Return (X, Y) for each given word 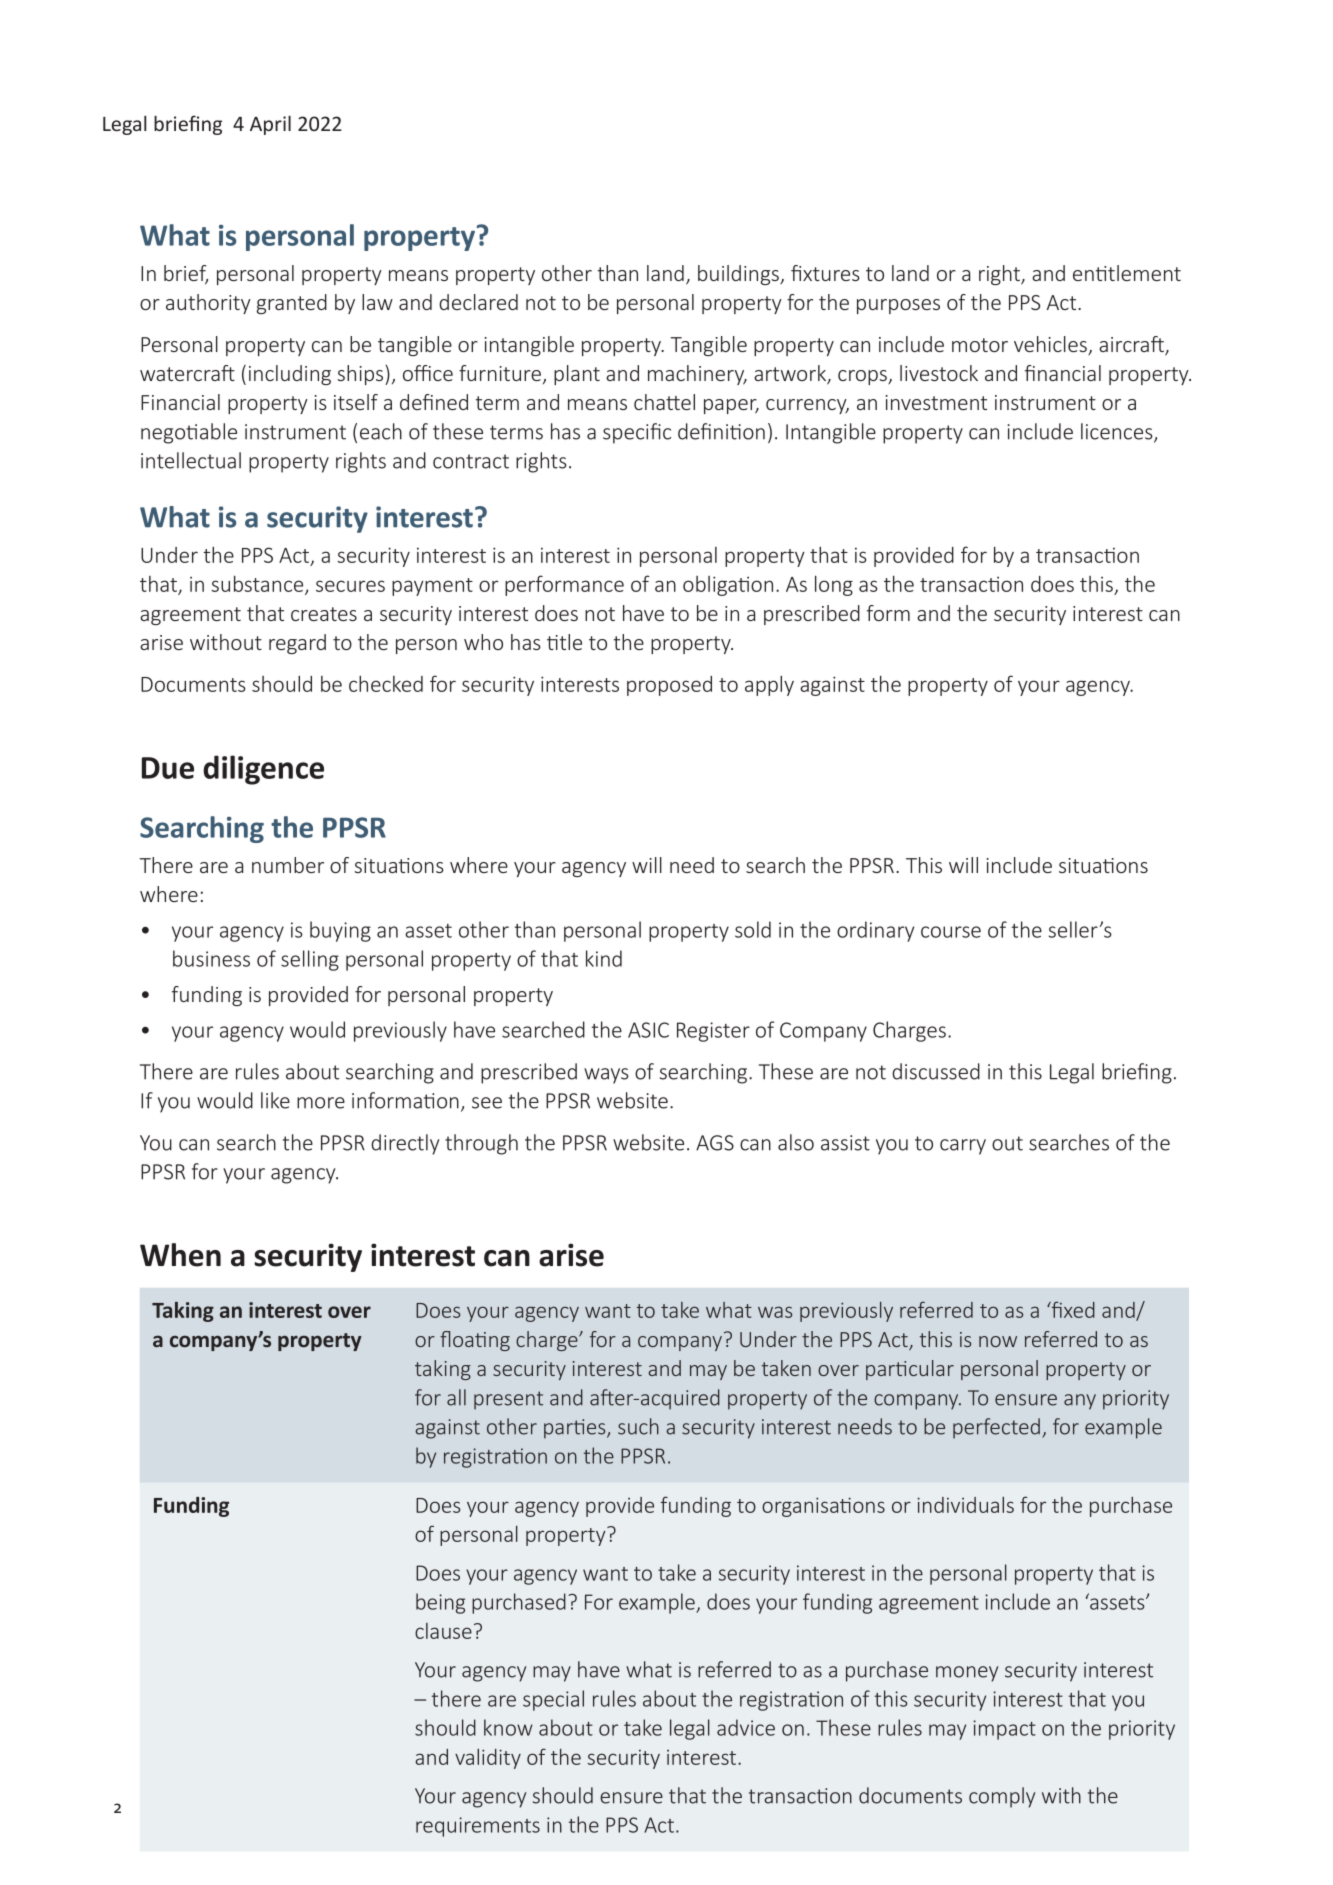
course (951, 932)
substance (258, 585)
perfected (996, 1428)
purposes (898, 306)
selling (310, 960)
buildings (739, 275)
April (270, 125)
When (180, 1255)
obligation (728, 586)
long (834, 585)
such (638, 1426)
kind (604, 958)
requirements (478, 1827)
